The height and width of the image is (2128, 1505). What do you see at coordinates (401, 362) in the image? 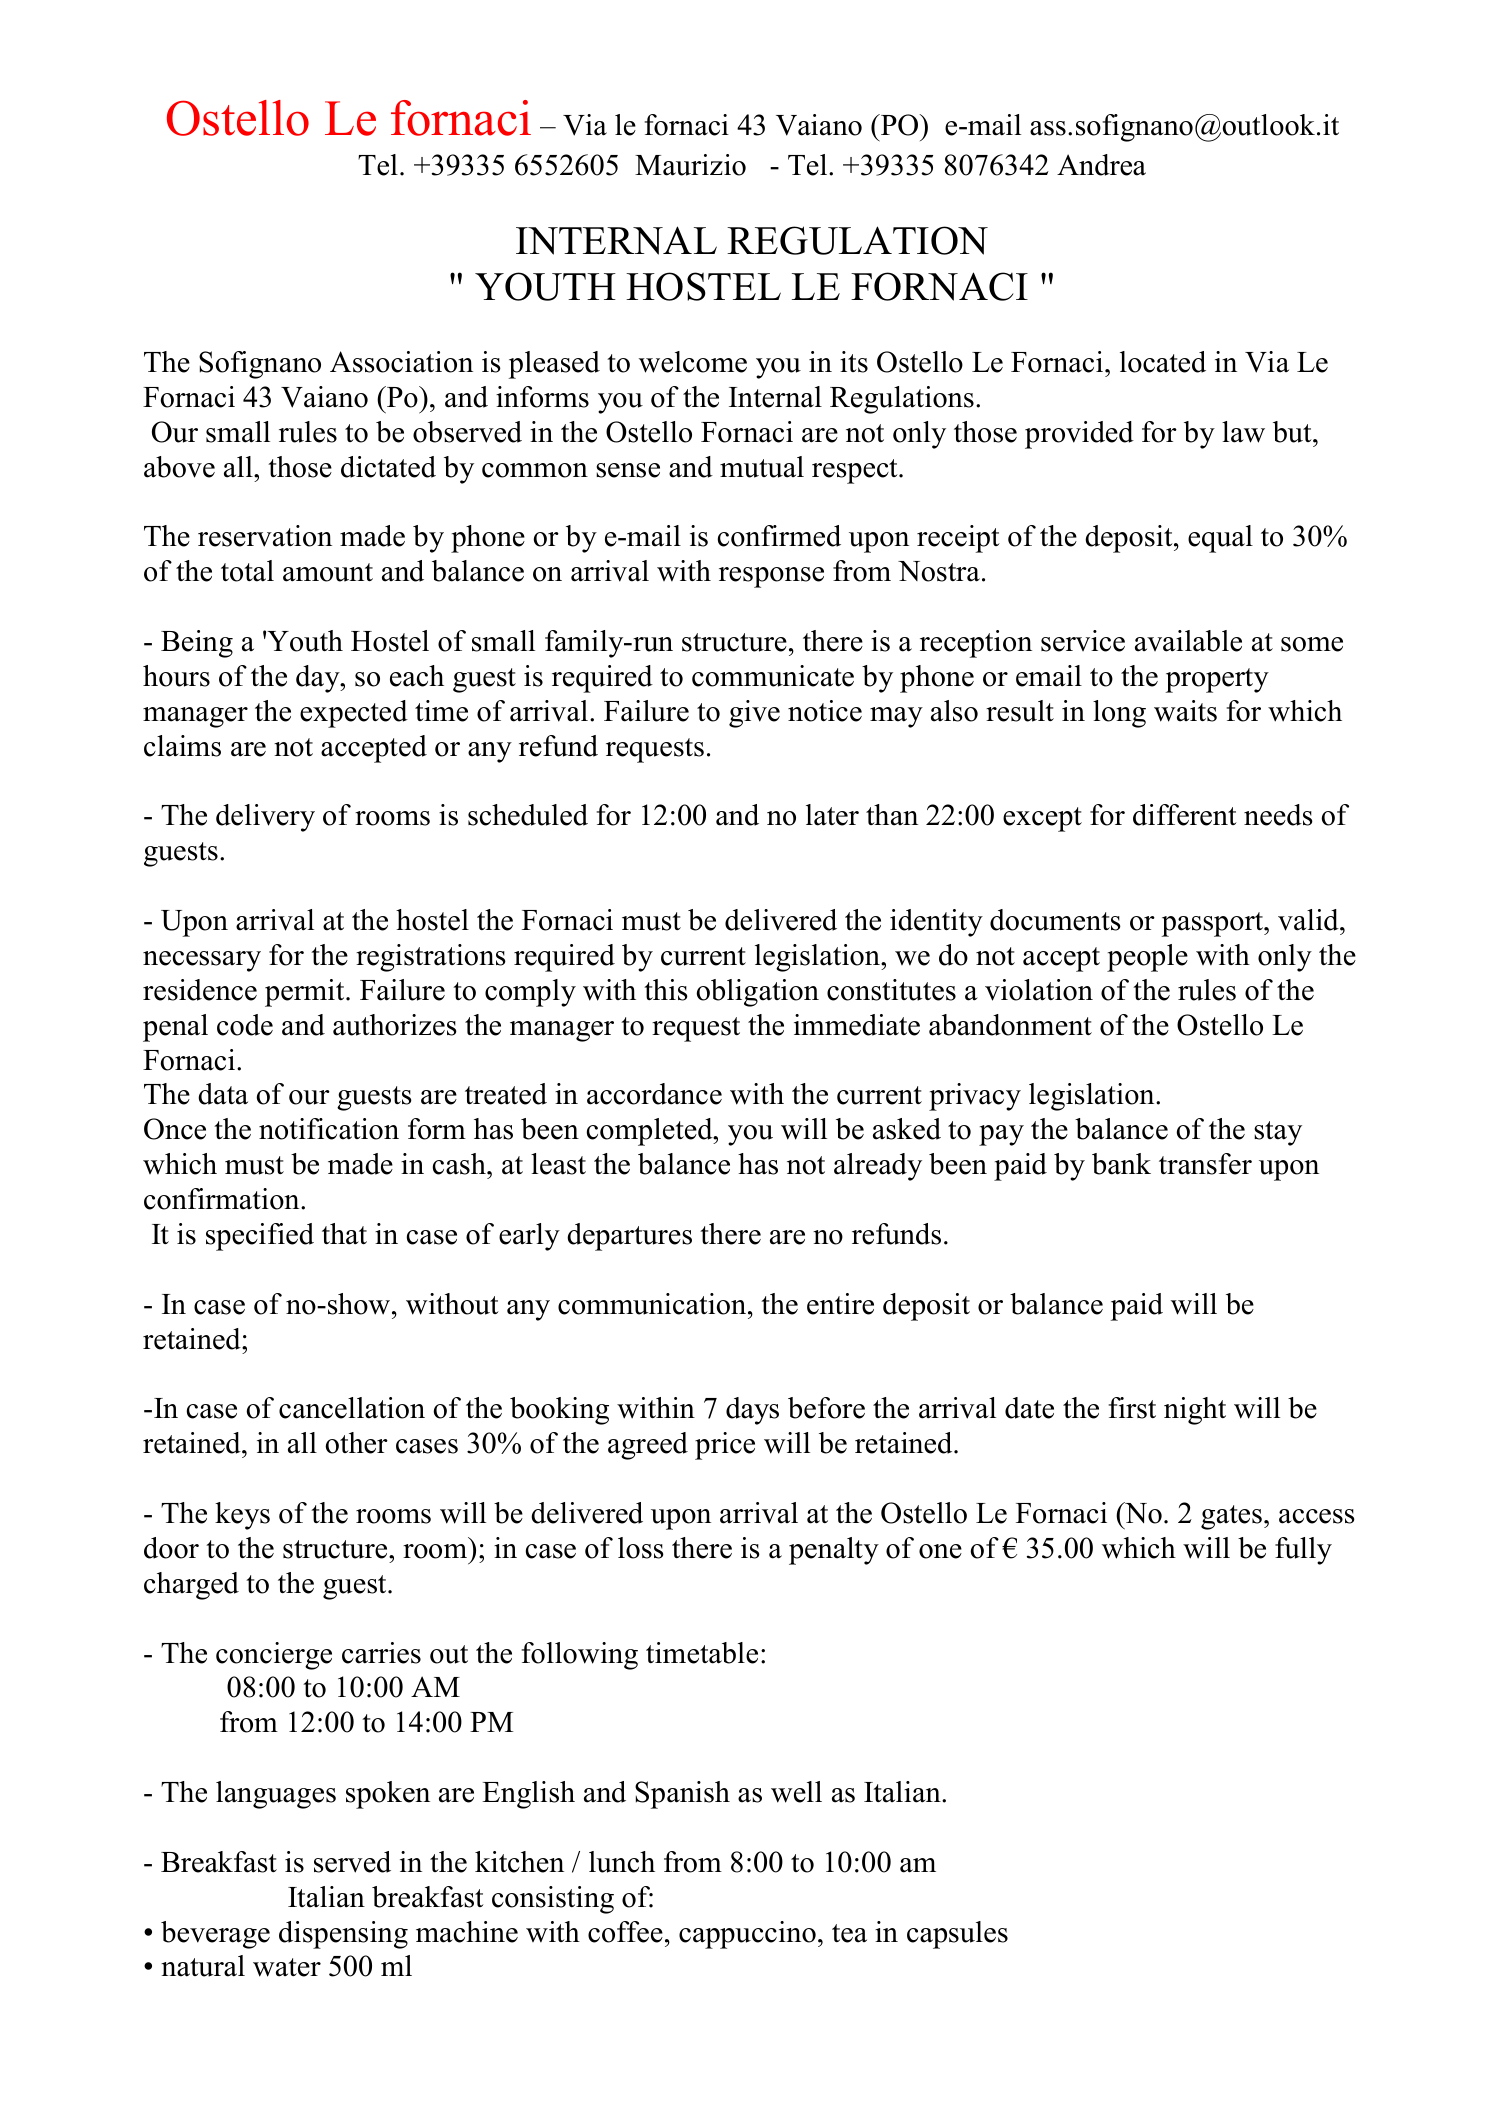
I see `Association` at bounding box center [401, 362].
